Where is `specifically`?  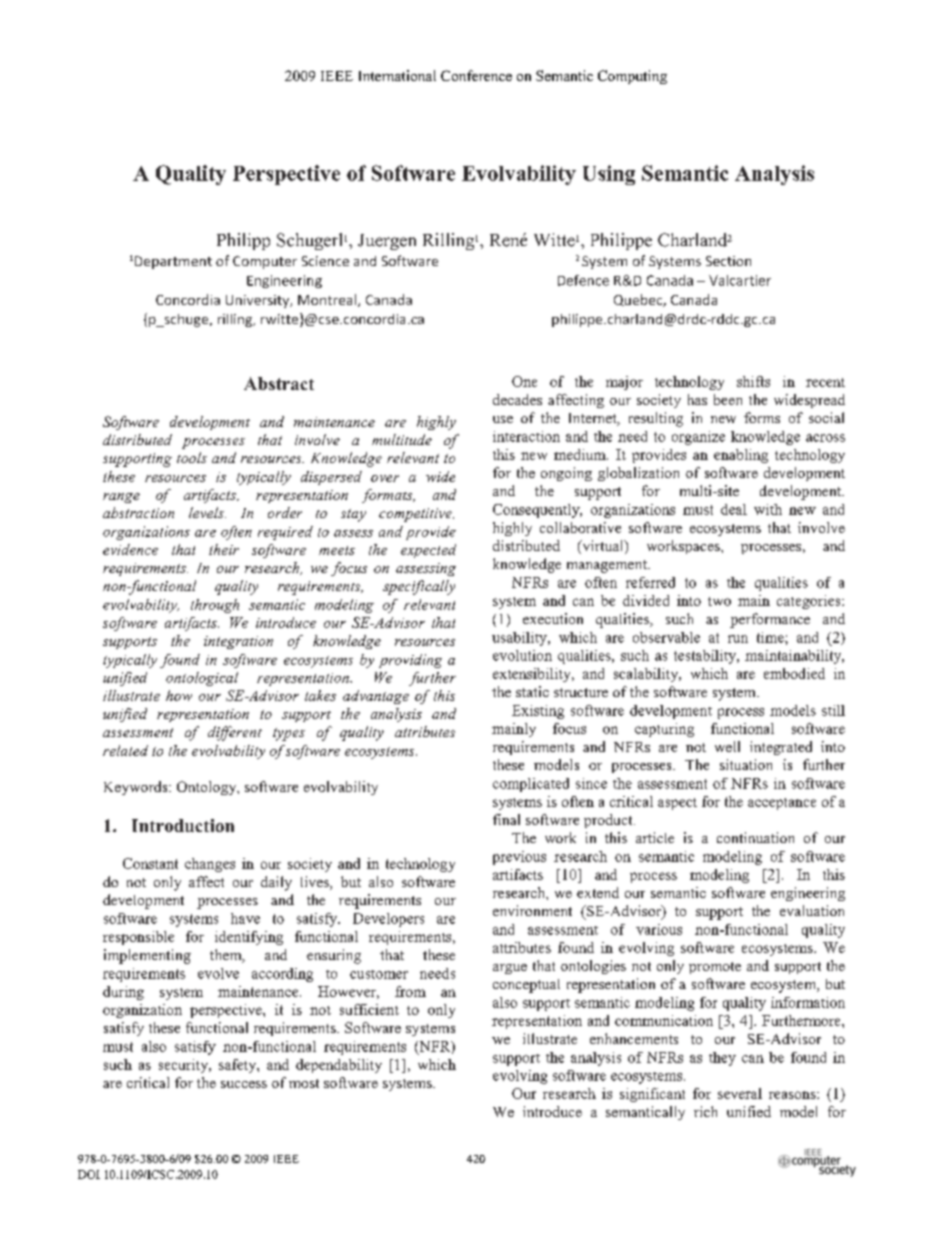
specifically is located at coordinates (419, 587).
